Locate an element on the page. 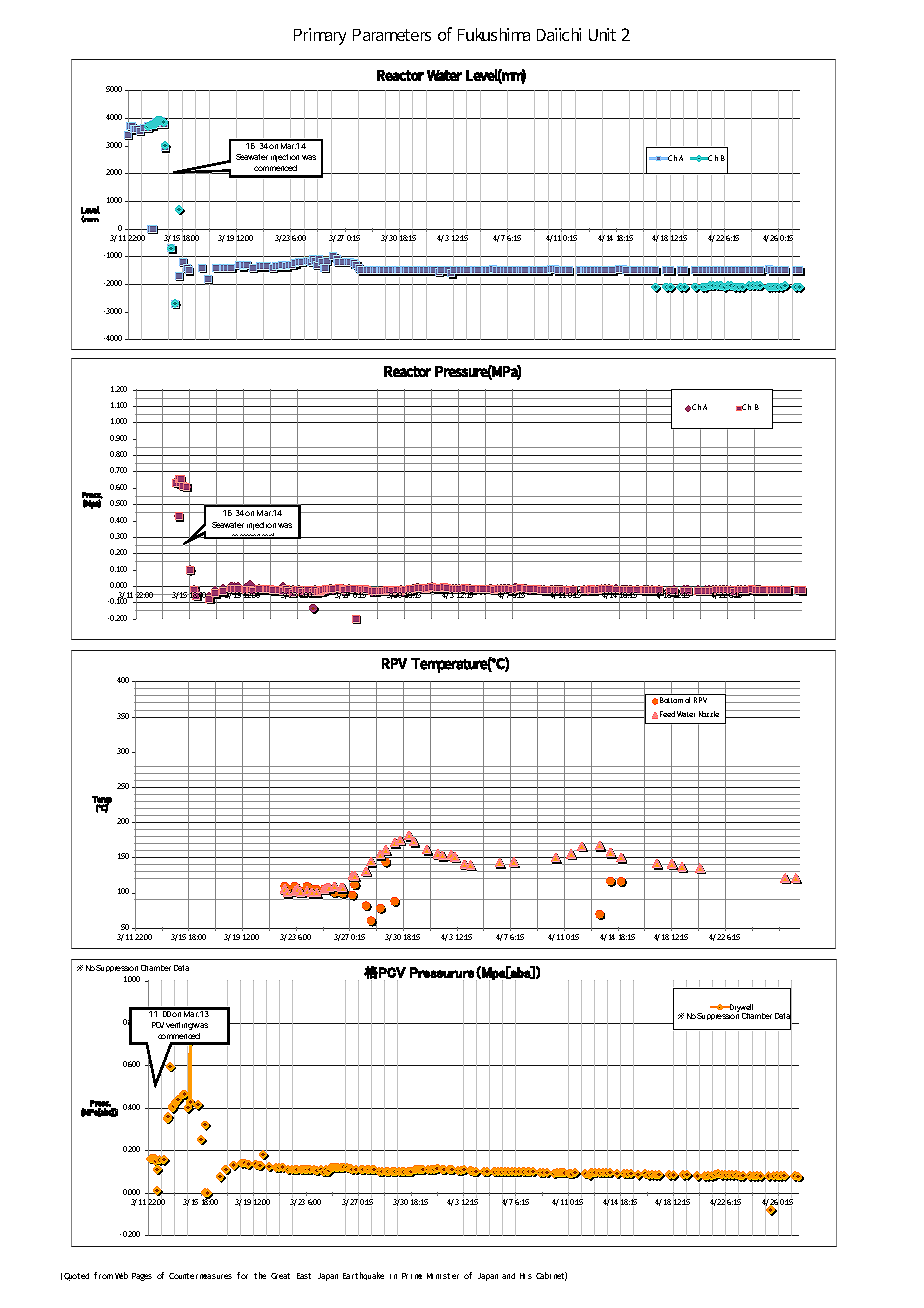 This image has height=1308, width=924. Fukushima is located at coordinates (494, 34).
